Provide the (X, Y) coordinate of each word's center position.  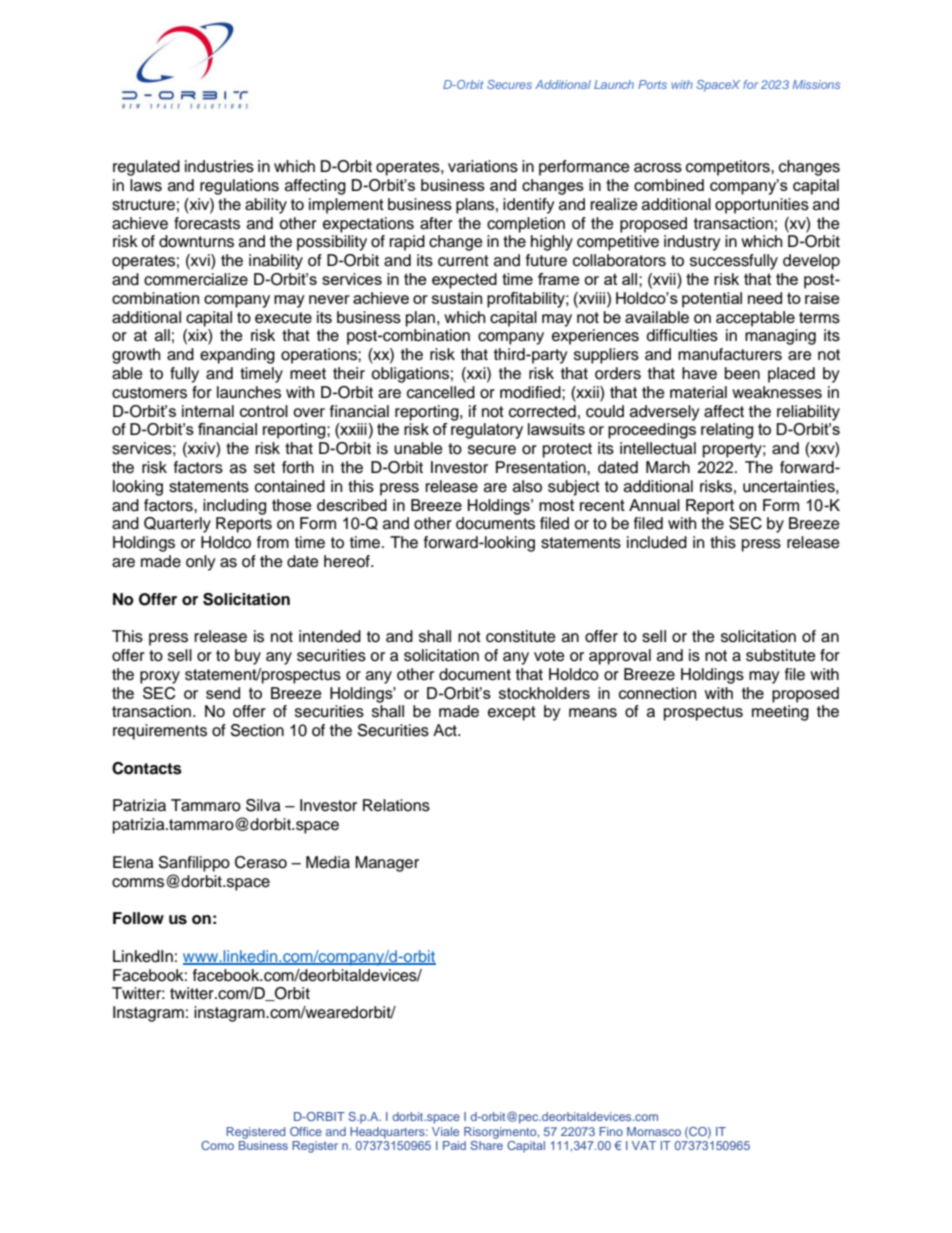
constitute (521, 636)
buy (248, 657)
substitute (781, 655)
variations (483, 166)
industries (219, 166)
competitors (729, 168)
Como (217, 1145)
